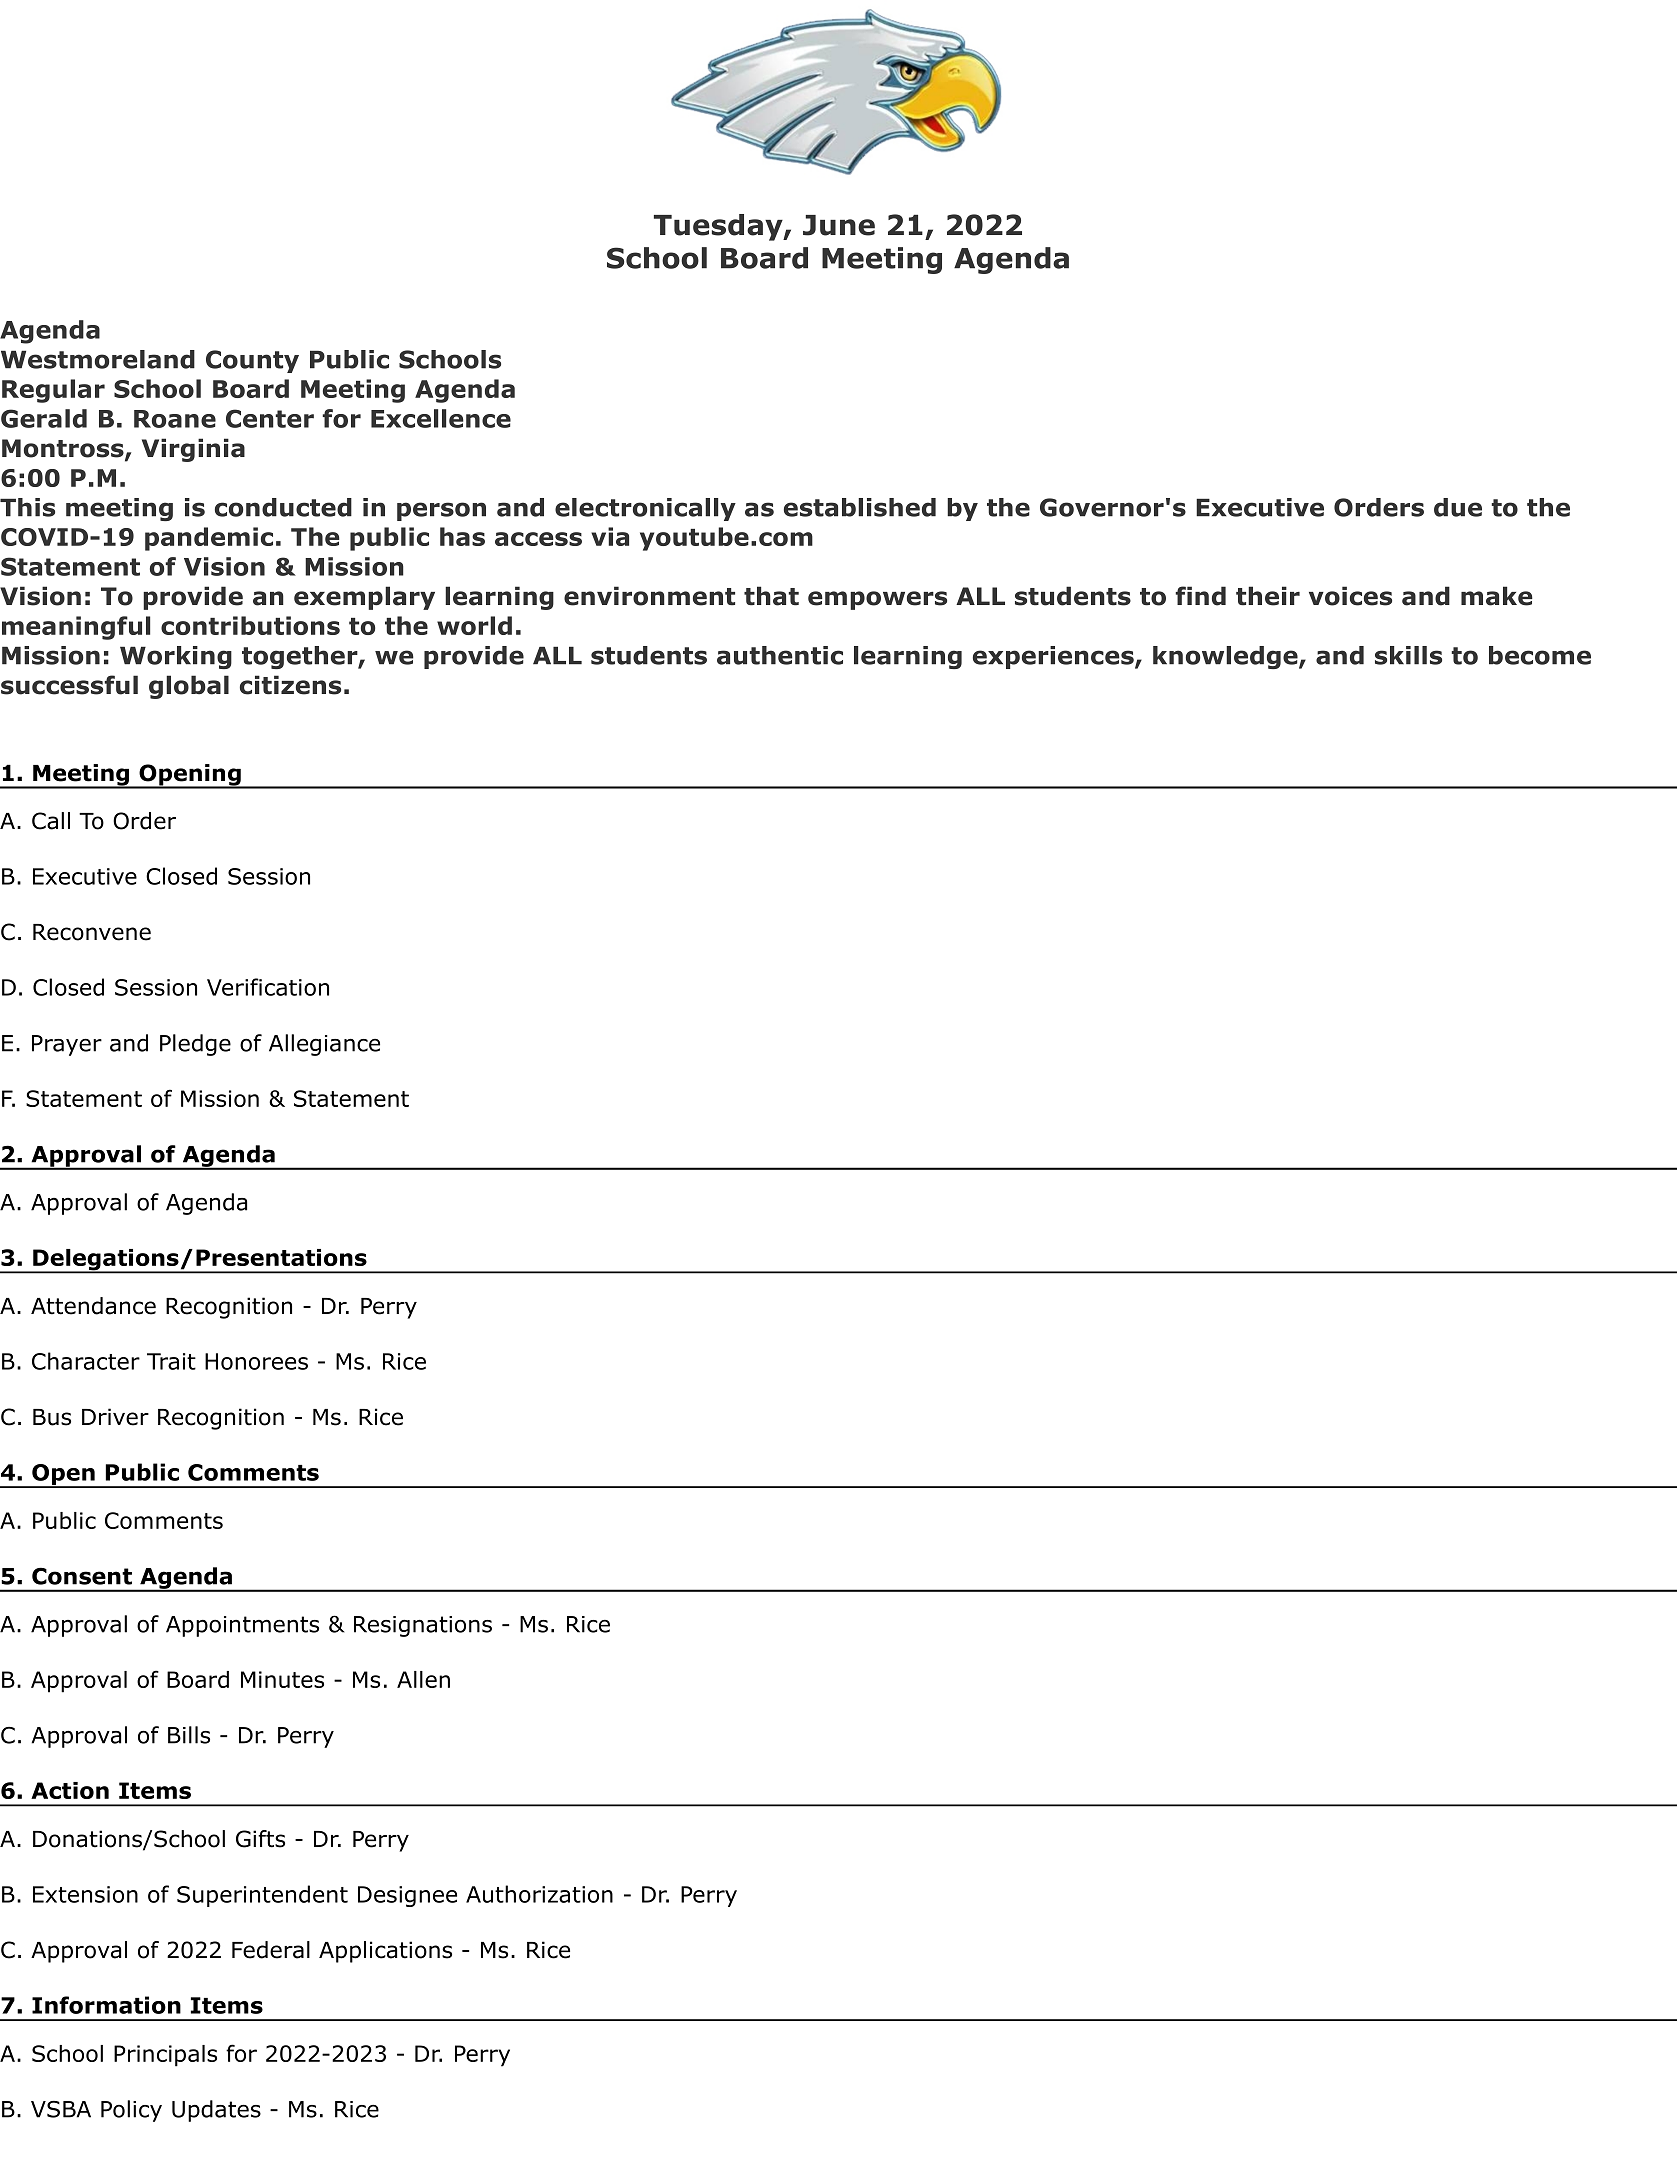  Describe the element at coordinates (1408, 655) in the page. I see `skills` at that location.
